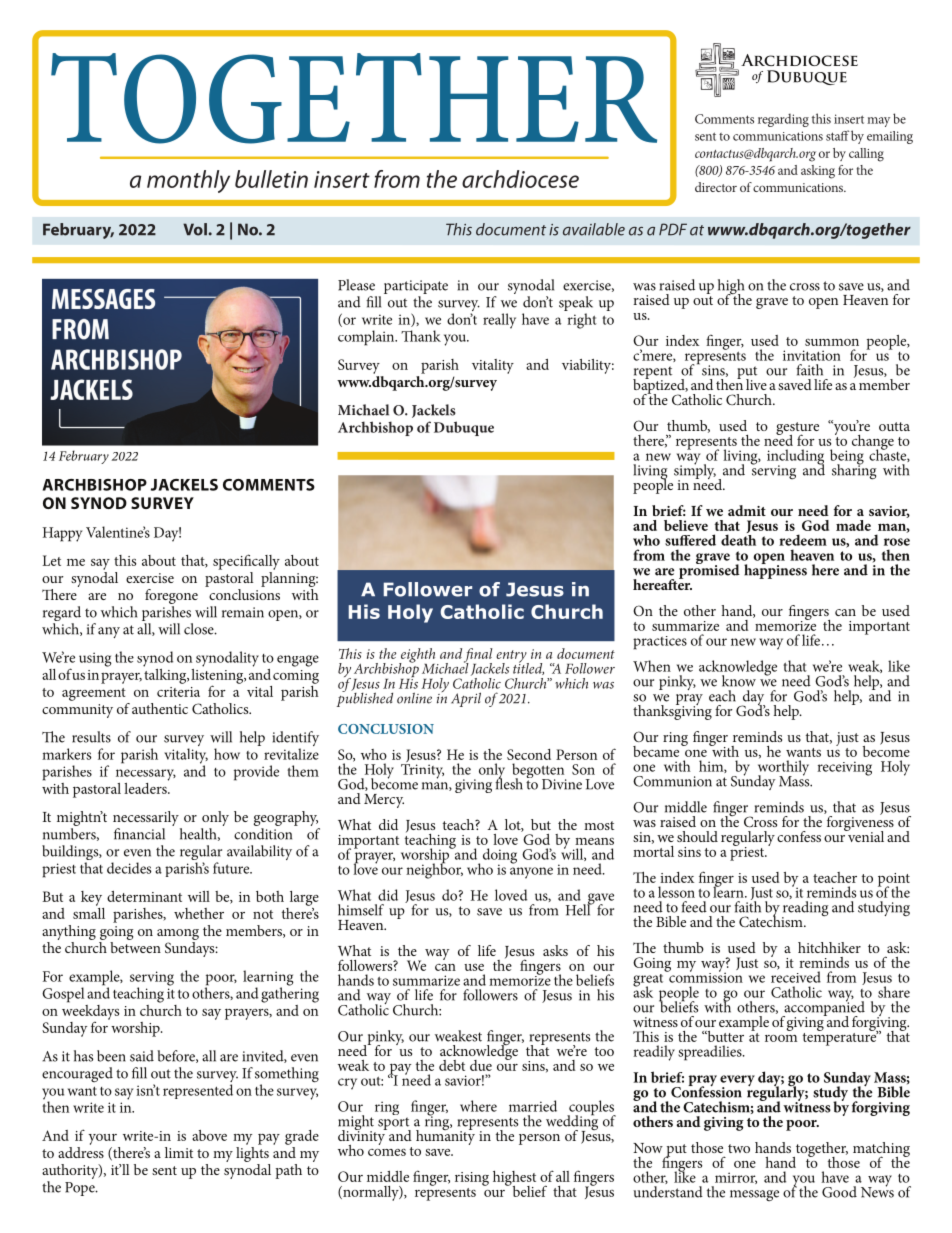 The height and width of the screenshot is (1233, 952). Describe the element at coordinates (434, 870) in the screenshot. I see `neighbor` at that location.
